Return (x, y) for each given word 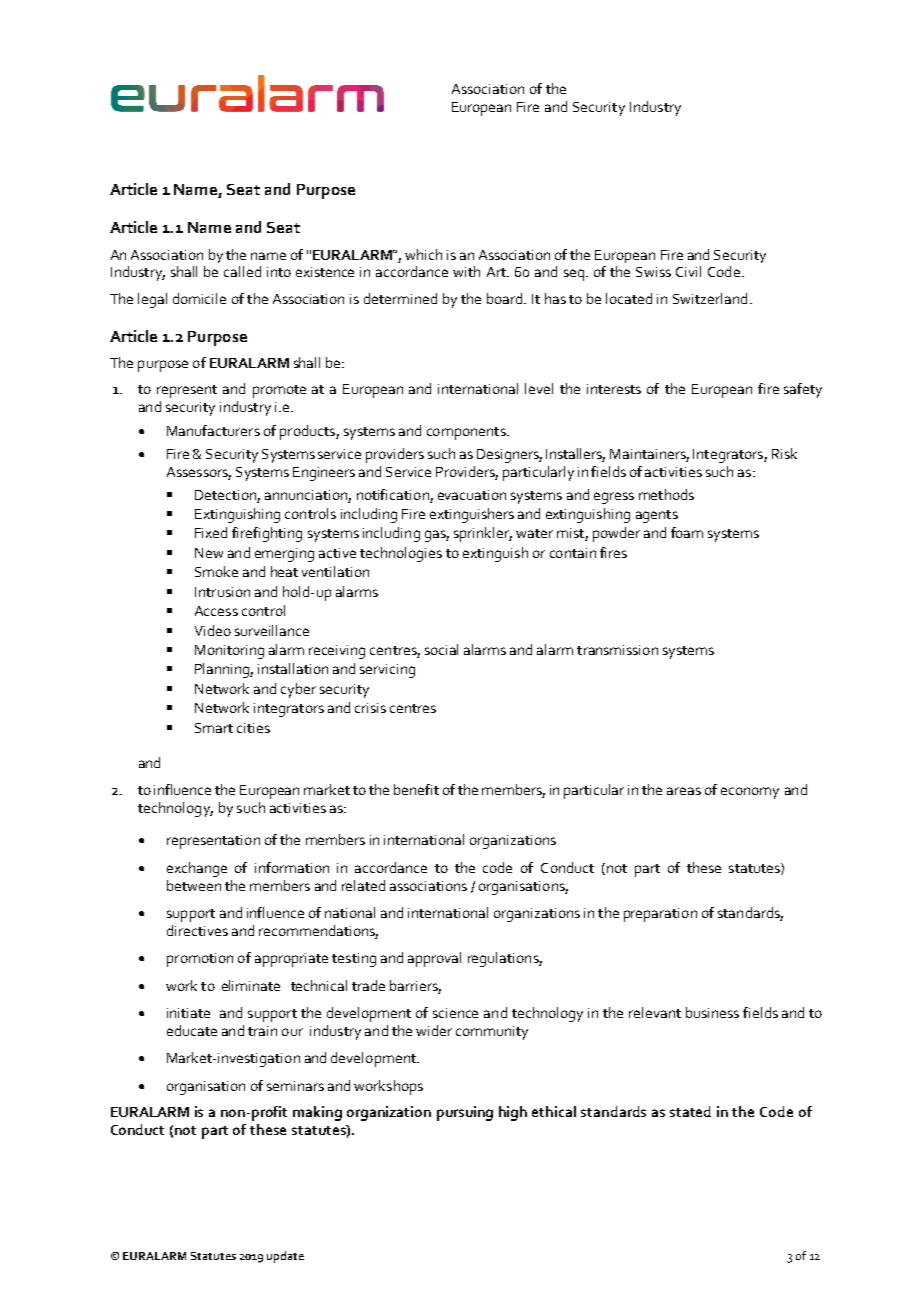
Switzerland (710, 298)
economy (750, 793)
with (466, 271)
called (242, 271)
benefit (416, 789)
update (285, 1257)
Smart (214, 728)
